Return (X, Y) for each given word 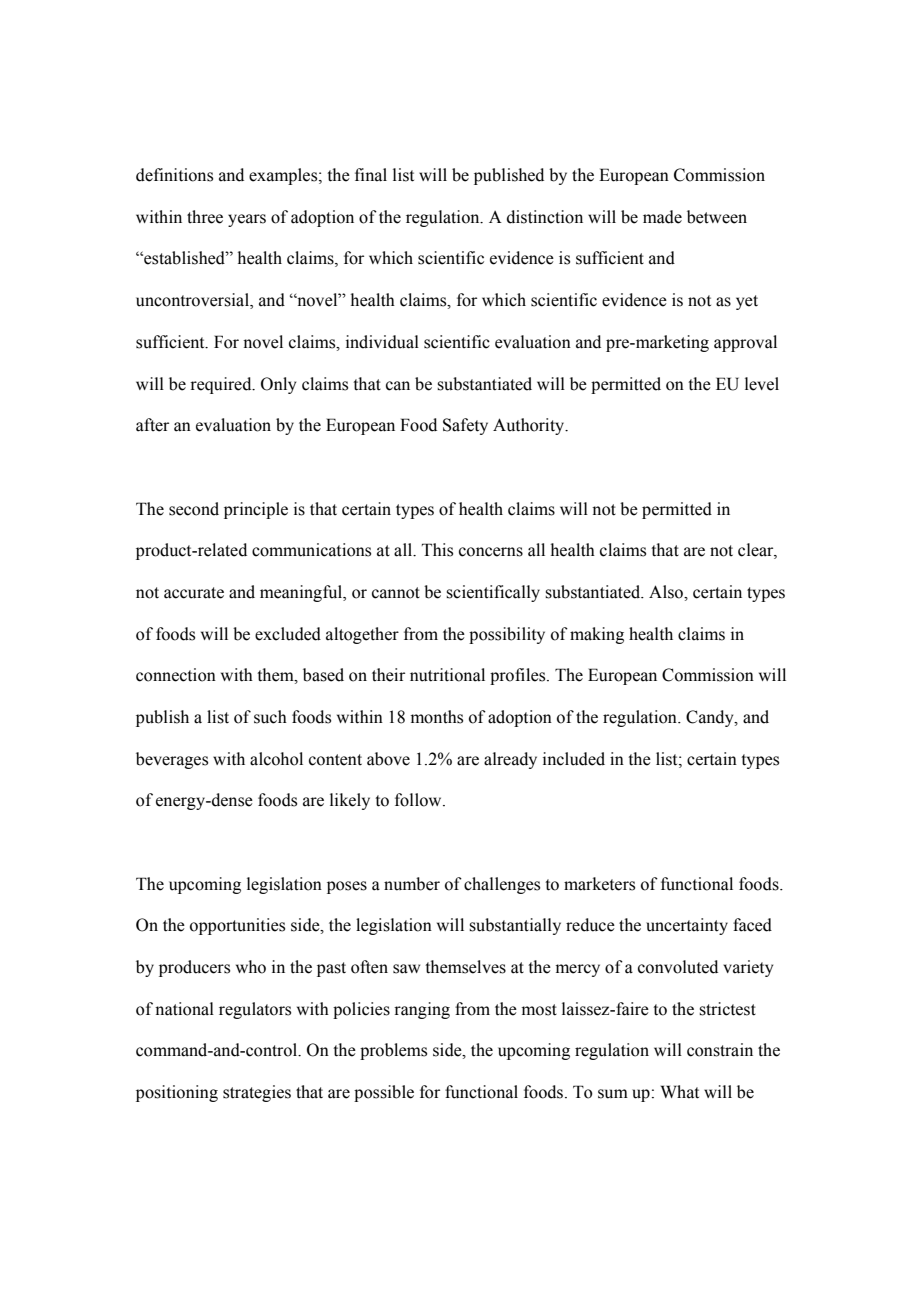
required (222, 385)
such (270, 717)
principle (256, 510)
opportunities (237, 926)
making (597, 635)
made (662, 217)
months (437, 717)
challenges (502, 885)
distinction (545, 217)
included (574, 759)
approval (745, 343)
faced (752, 925)
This (437, 550)
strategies (257, 1093)
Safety (465, 426)
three (205, 217)
